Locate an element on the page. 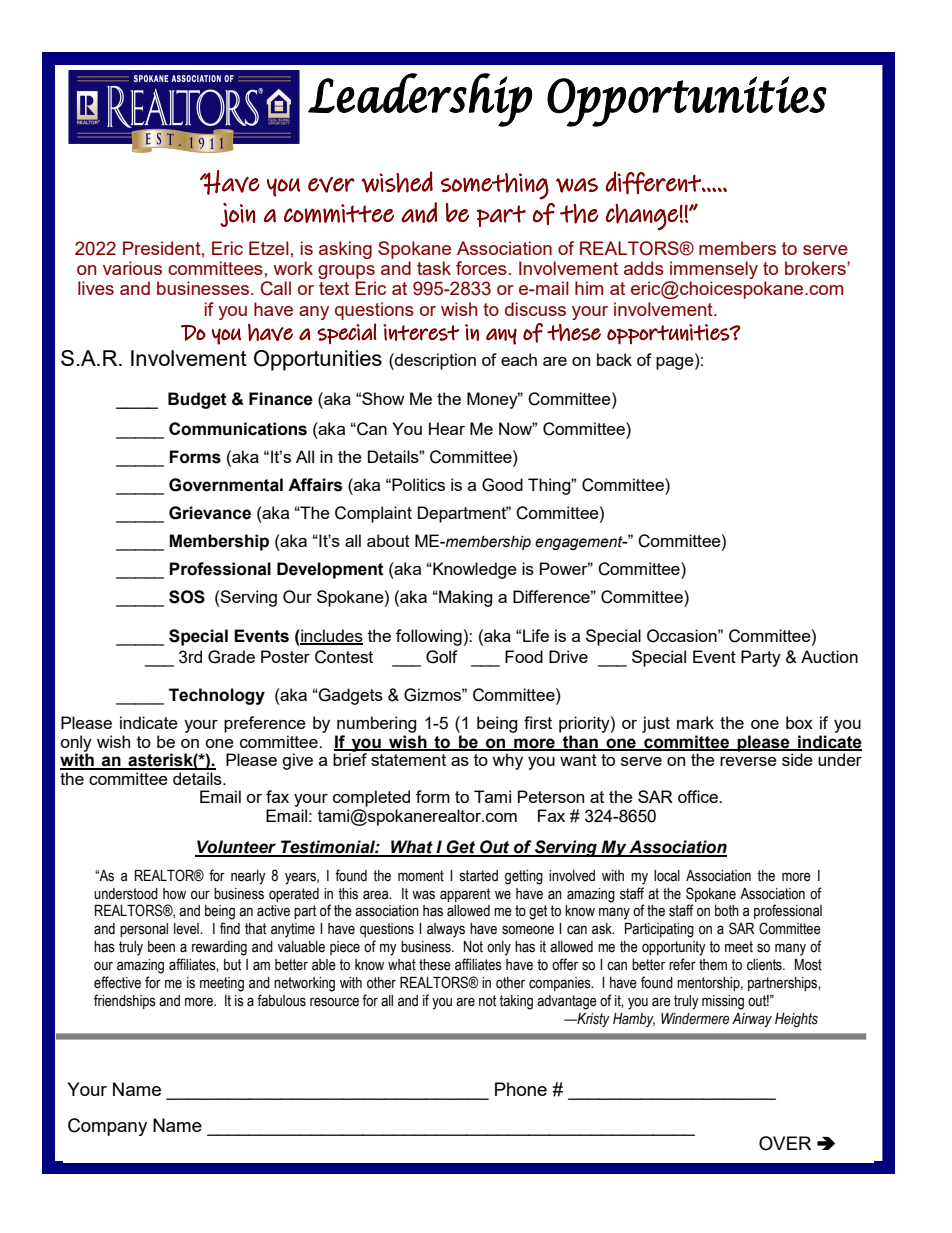 This image has height=1233, width=952. back is located at coordinates (614, 359).
